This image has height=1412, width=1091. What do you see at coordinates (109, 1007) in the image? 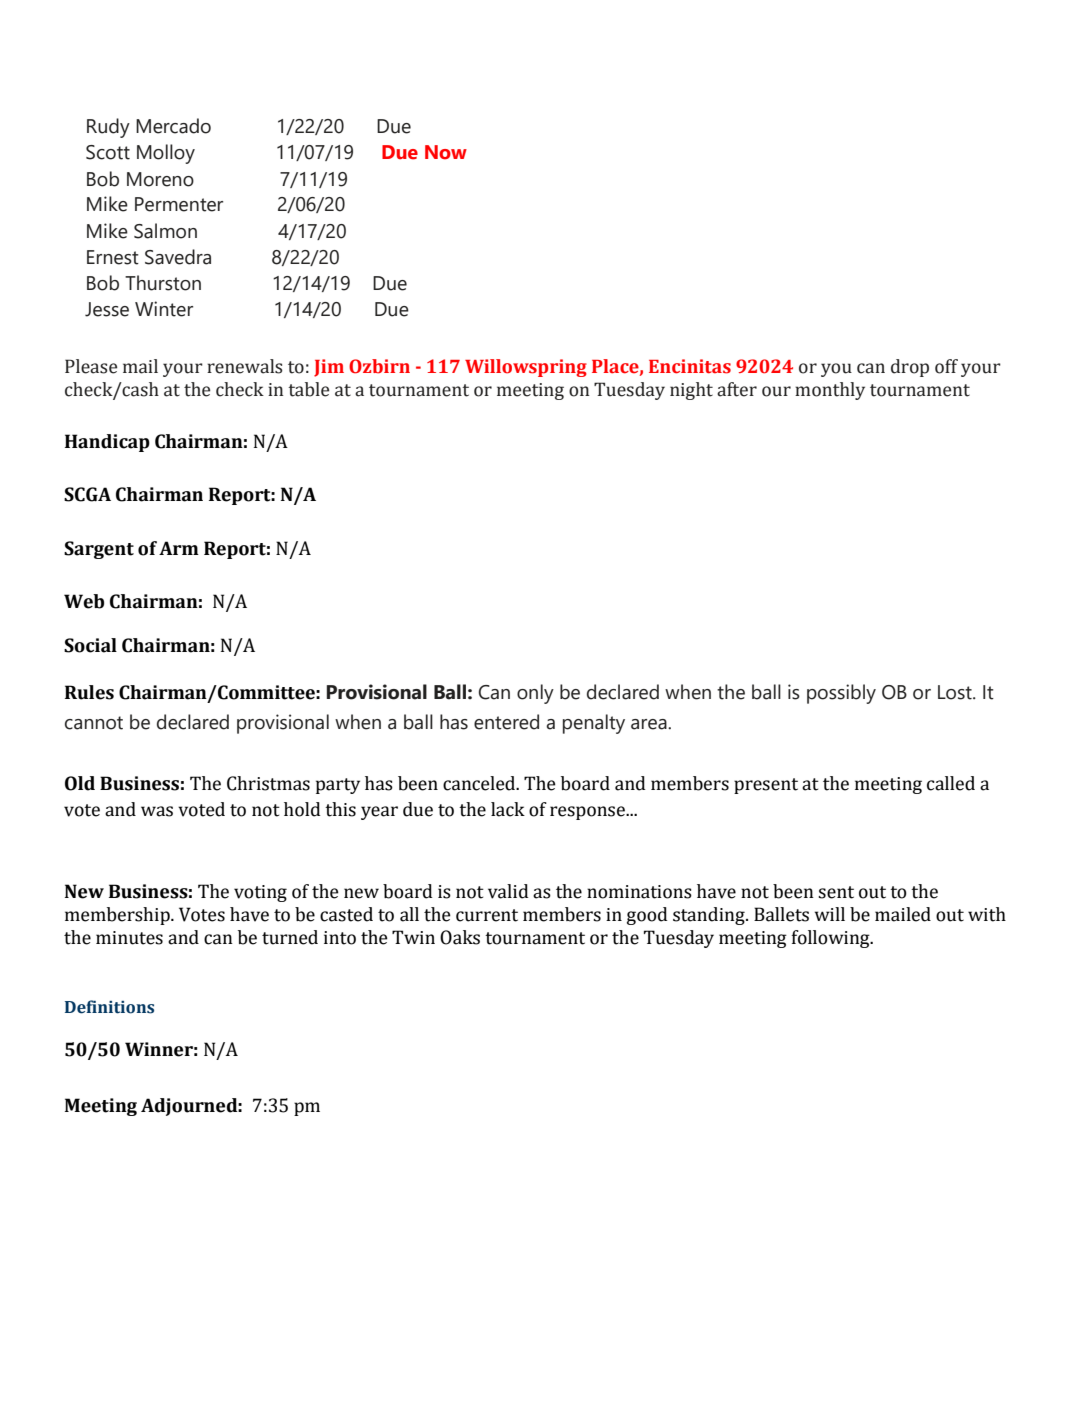
I see `Definitions` at bounding box center [109, 1007].
